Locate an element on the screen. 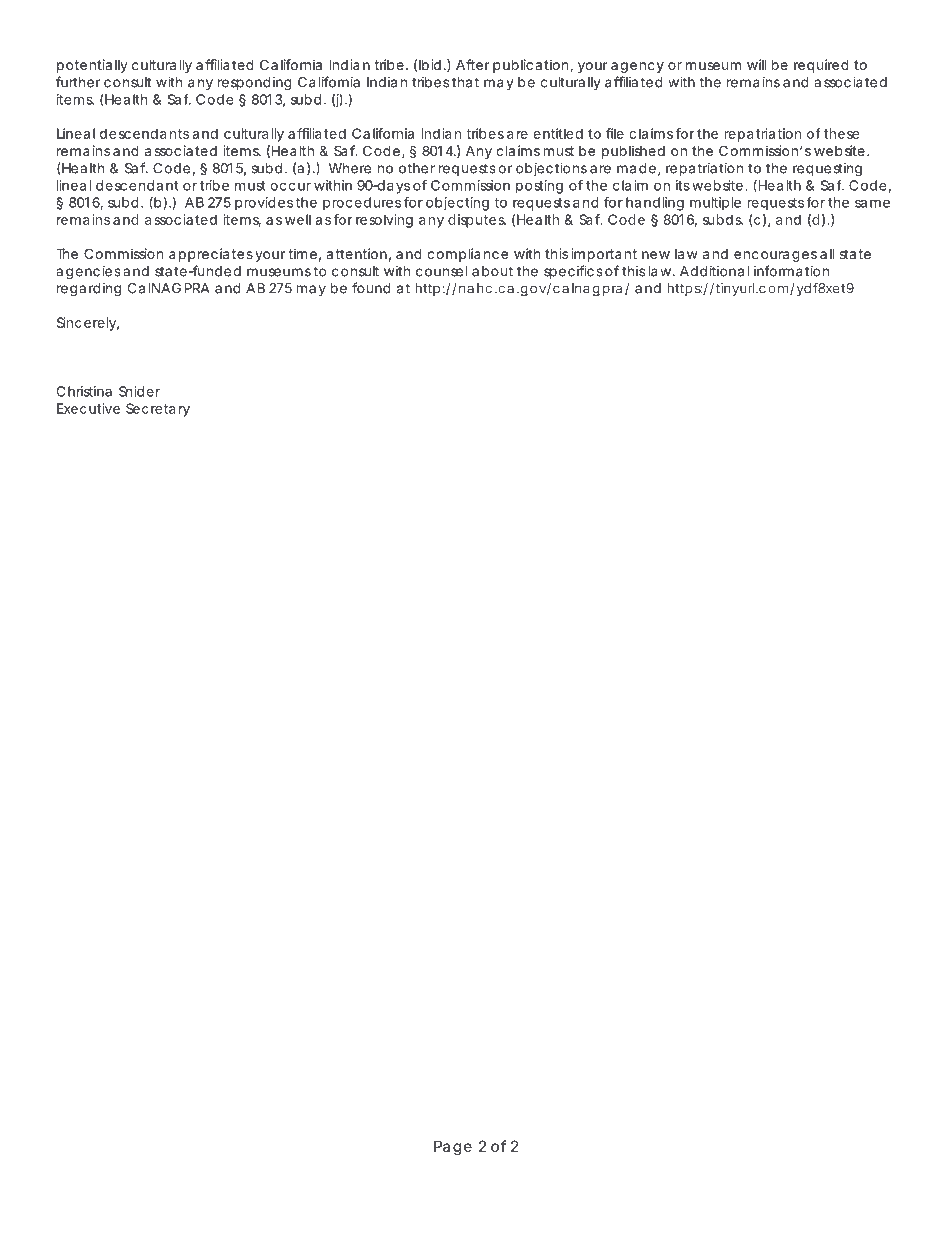 The width and height of the screenshot is (952, 1233). responding is located at coordinates (255, 84).
